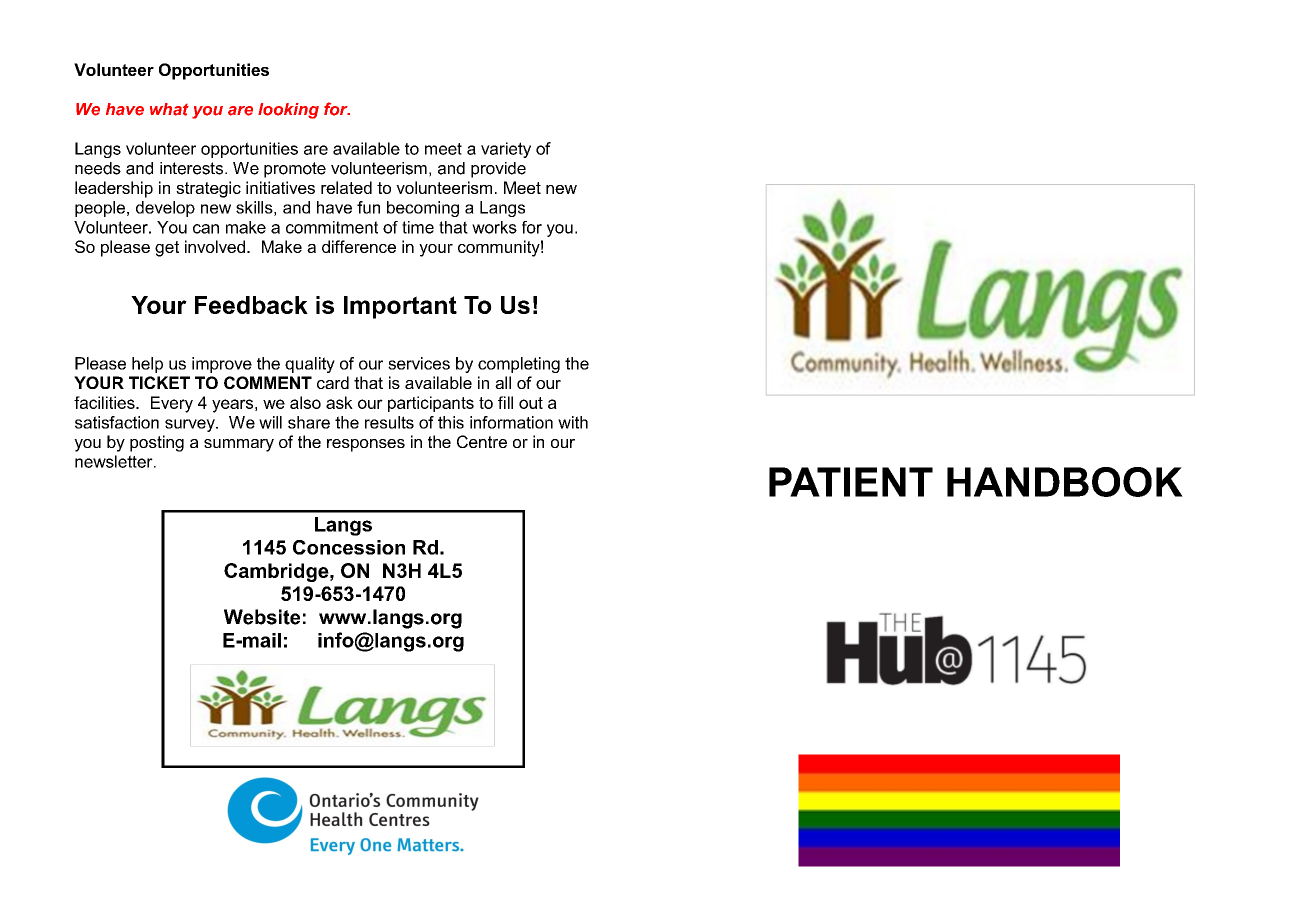 This image has width=1308, height=924. Describe the element at coordinates (498, 170) in the image. I see `provide` at that location.
